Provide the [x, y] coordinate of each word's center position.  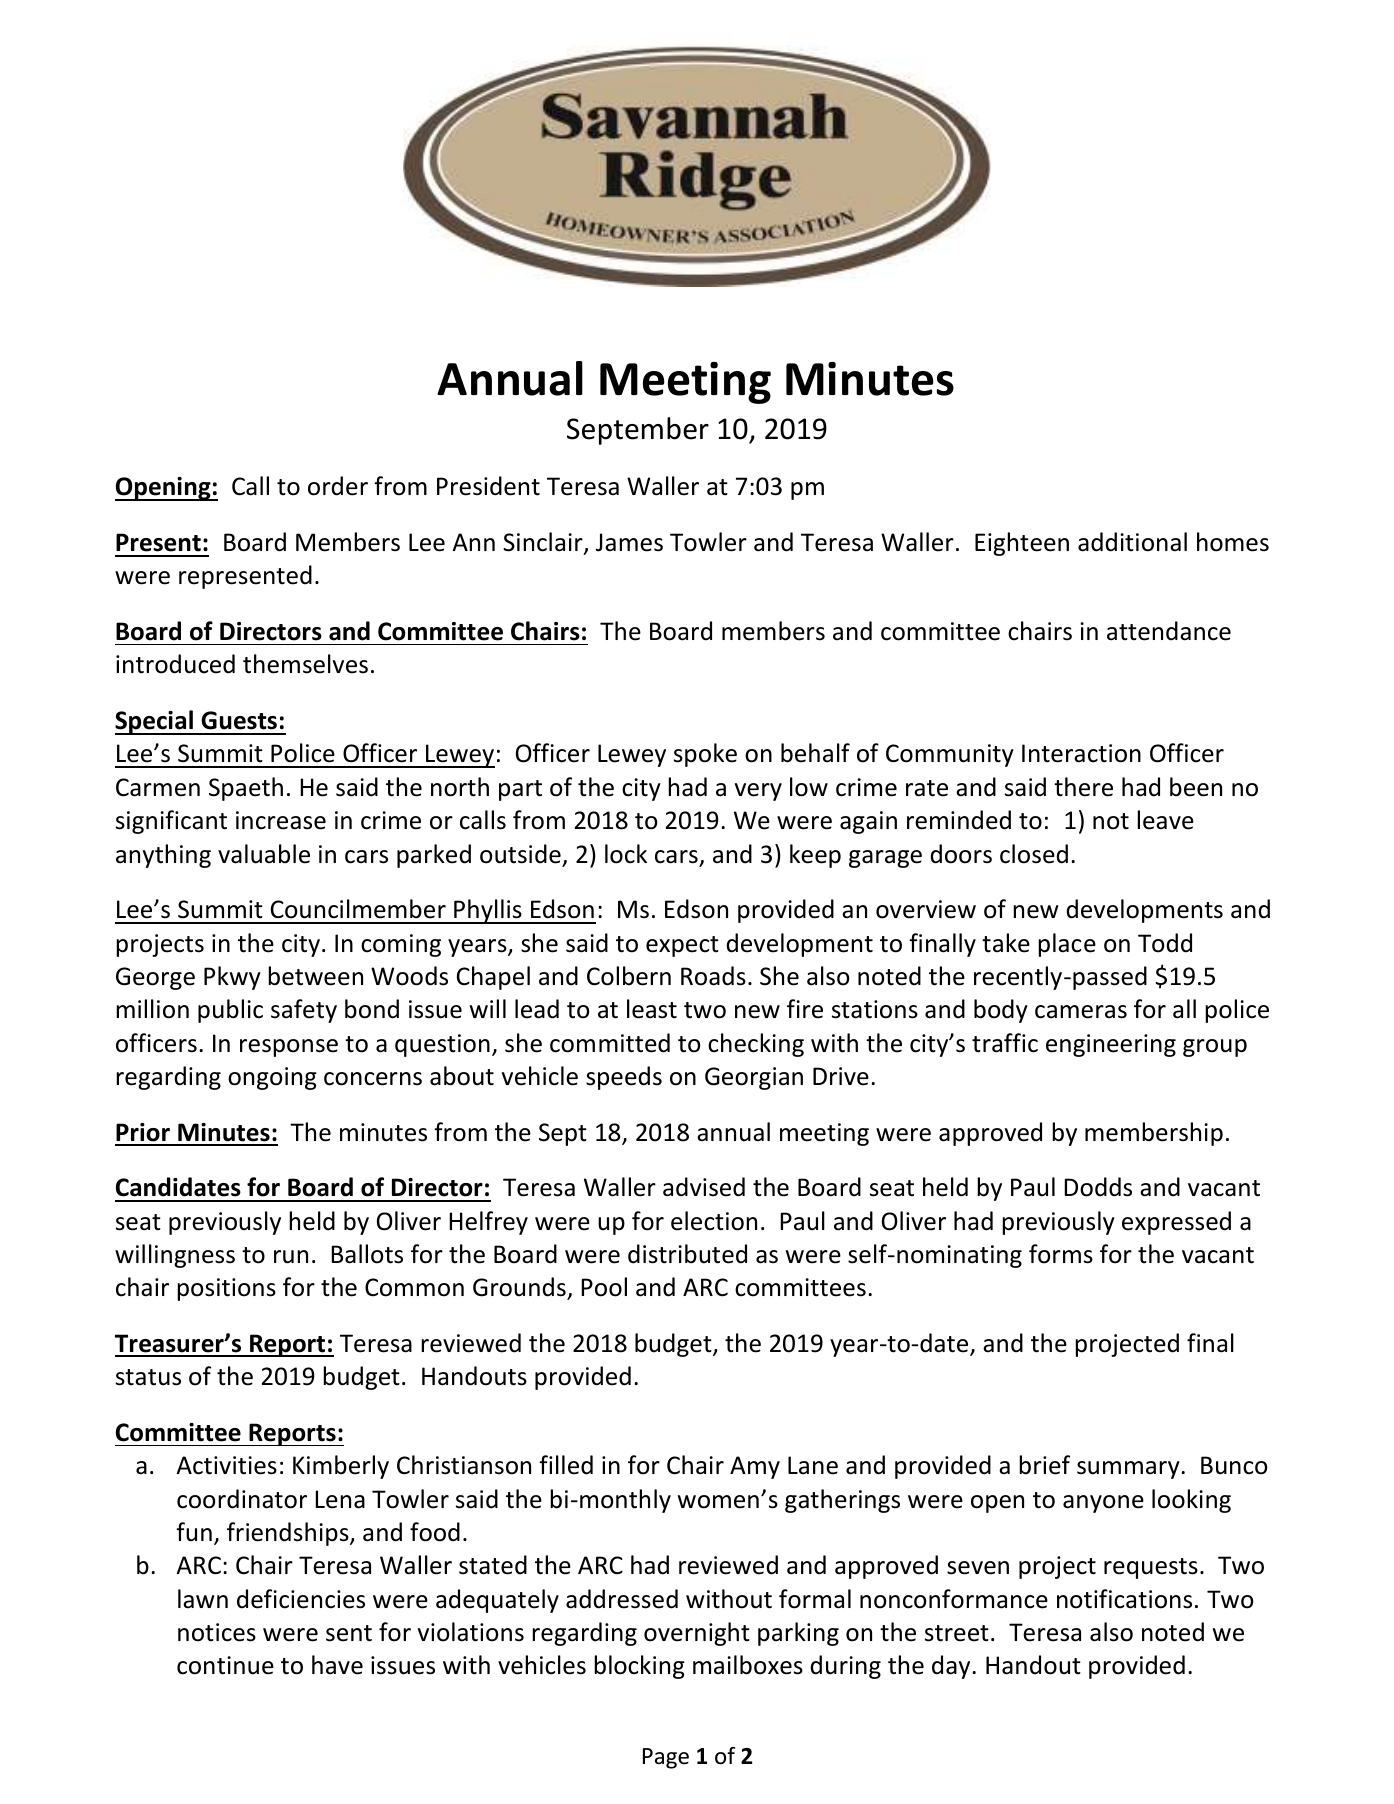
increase [281, 820]
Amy [755, 1467]
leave [1165, 820]
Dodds [1098, 1187]
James [629, 542]
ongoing [272, 1078]
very [758, 792]
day [952, 1667]
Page [666, 1758]
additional [1132, 542]
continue [225, 1665]
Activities [226, 1465]
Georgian [754, 1078]
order [338, 486]
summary [1129, 1470]
